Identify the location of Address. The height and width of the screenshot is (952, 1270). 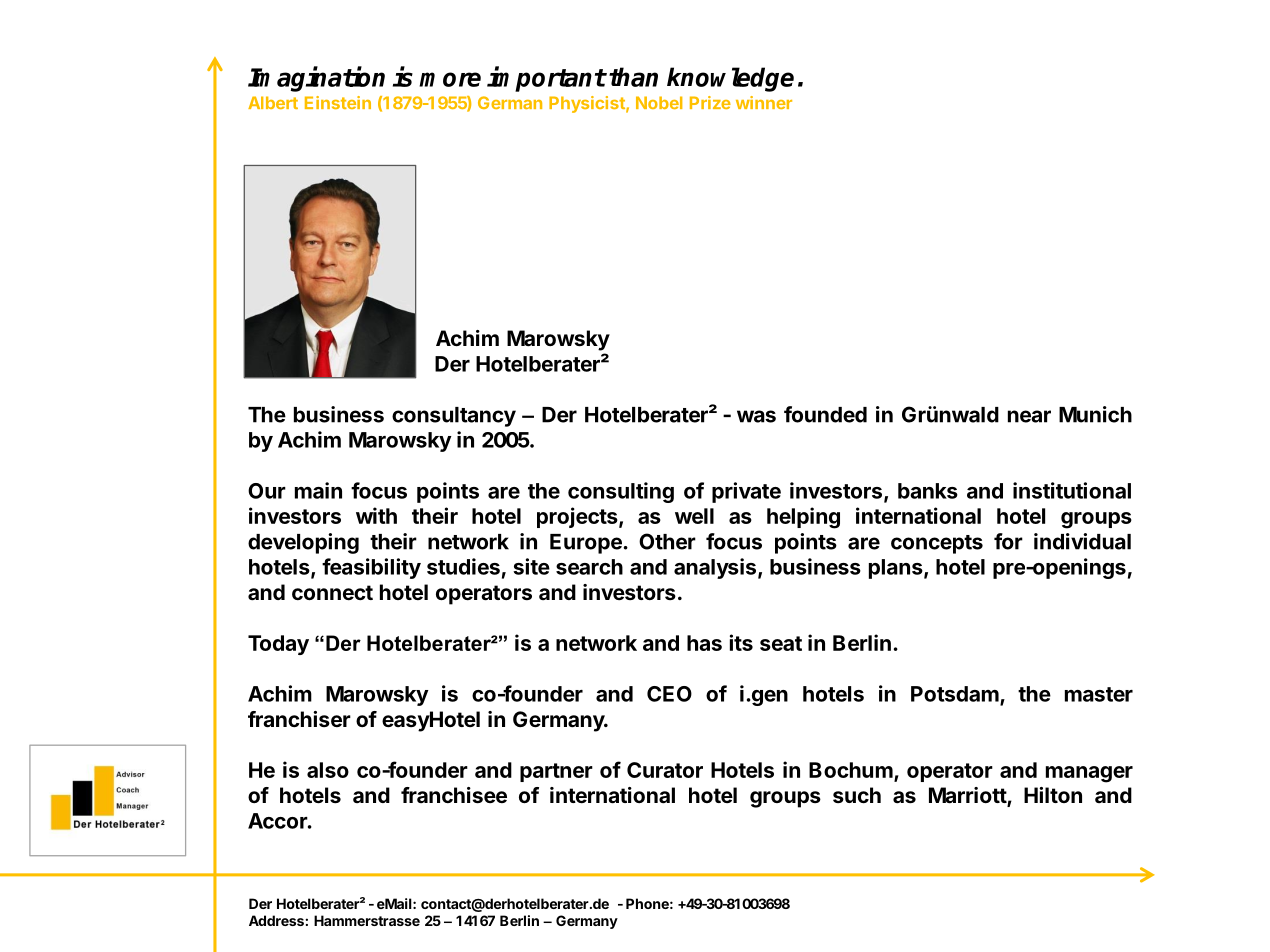
(276, 920).
